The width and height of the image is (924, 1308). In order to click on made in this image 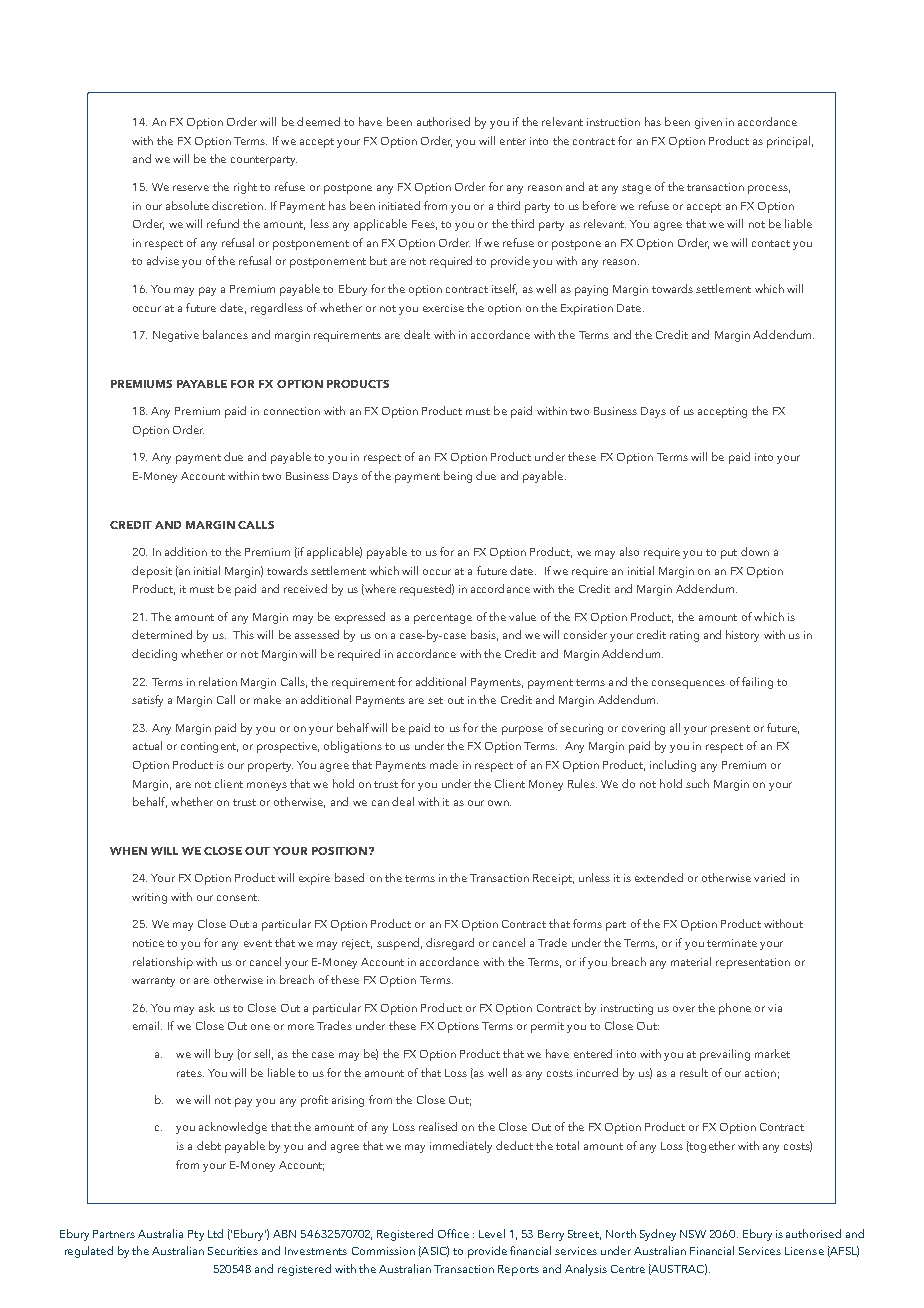, I will do `click(444, 764)`.
